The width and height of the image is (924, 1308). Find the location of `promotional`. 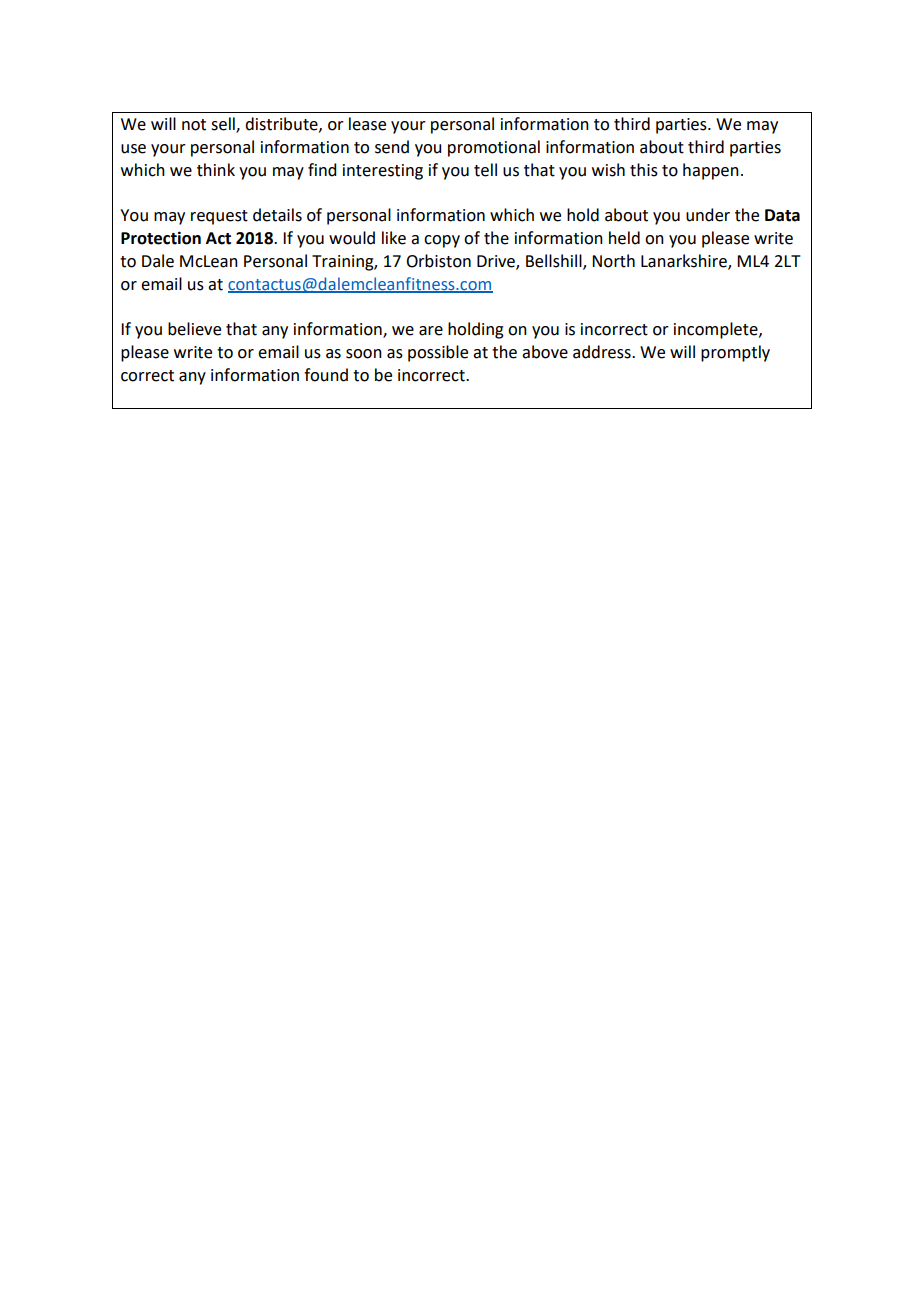

promotional is located at coordinates (494, 148).
